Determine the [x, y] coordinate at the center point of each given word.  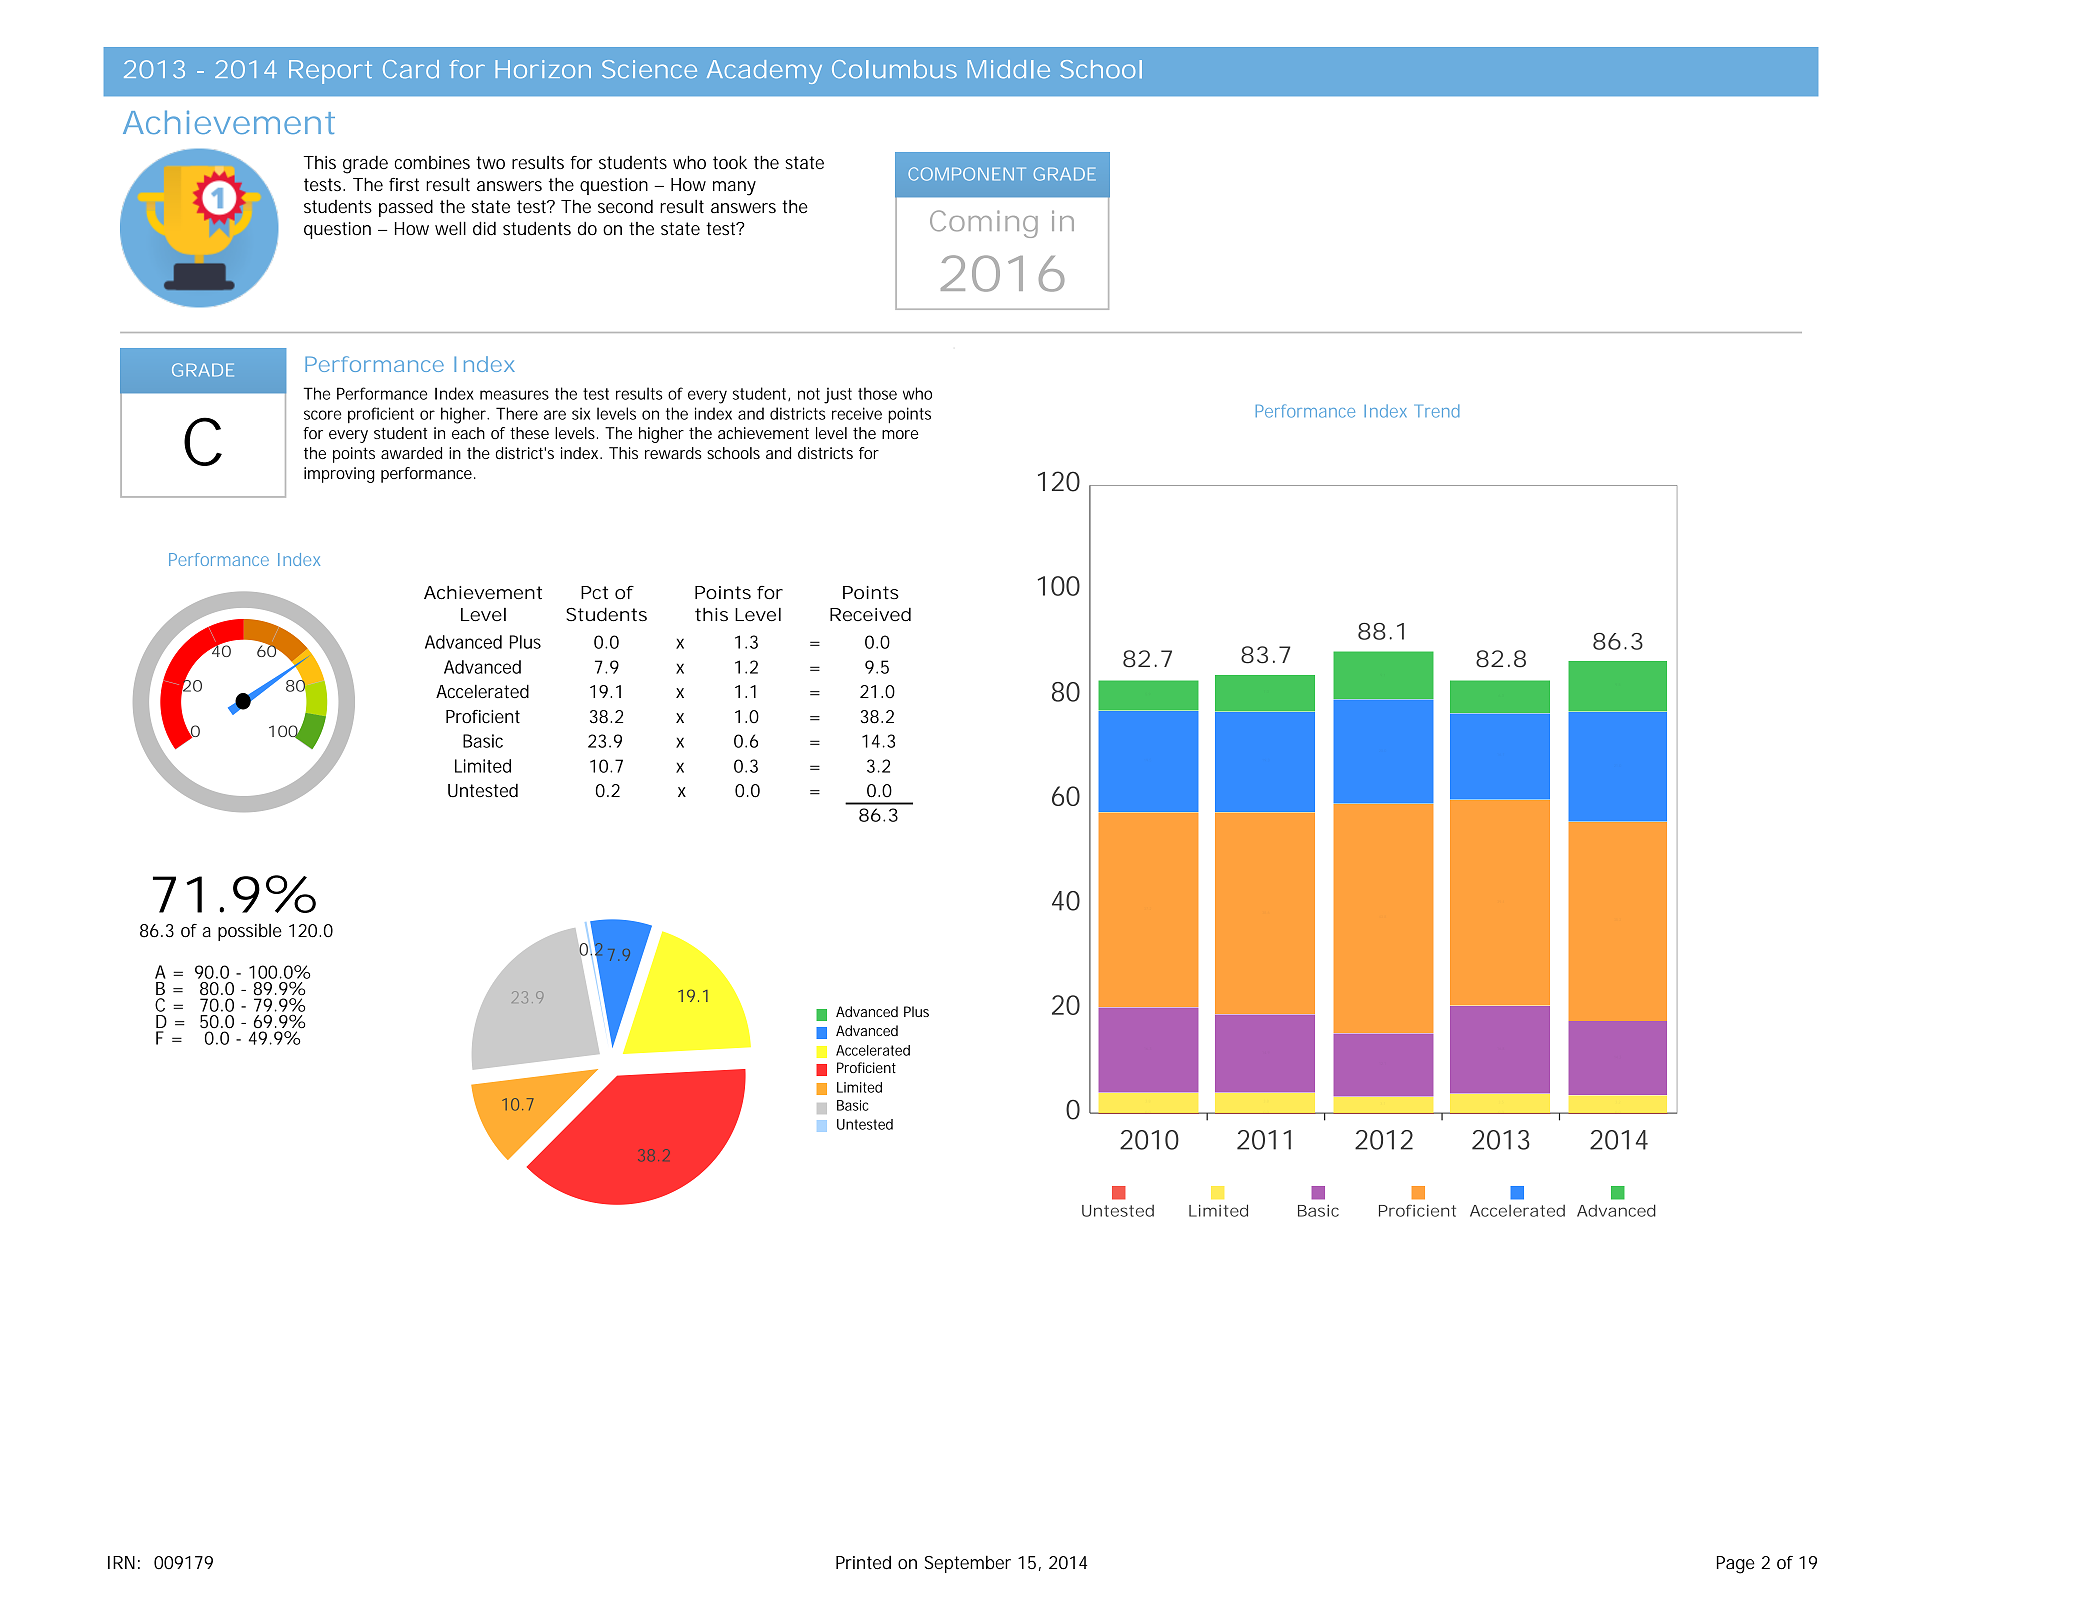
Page [1736, 1565]
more [900, 434]
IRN [121, 1562]
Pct [594, 592]
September [968, 1564]
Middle [1009, 69]
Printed [863, 1563]
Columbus [894, 69]
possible [250, 932]
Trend [1437, 411]
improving [339, 475]
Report [330, 72]
